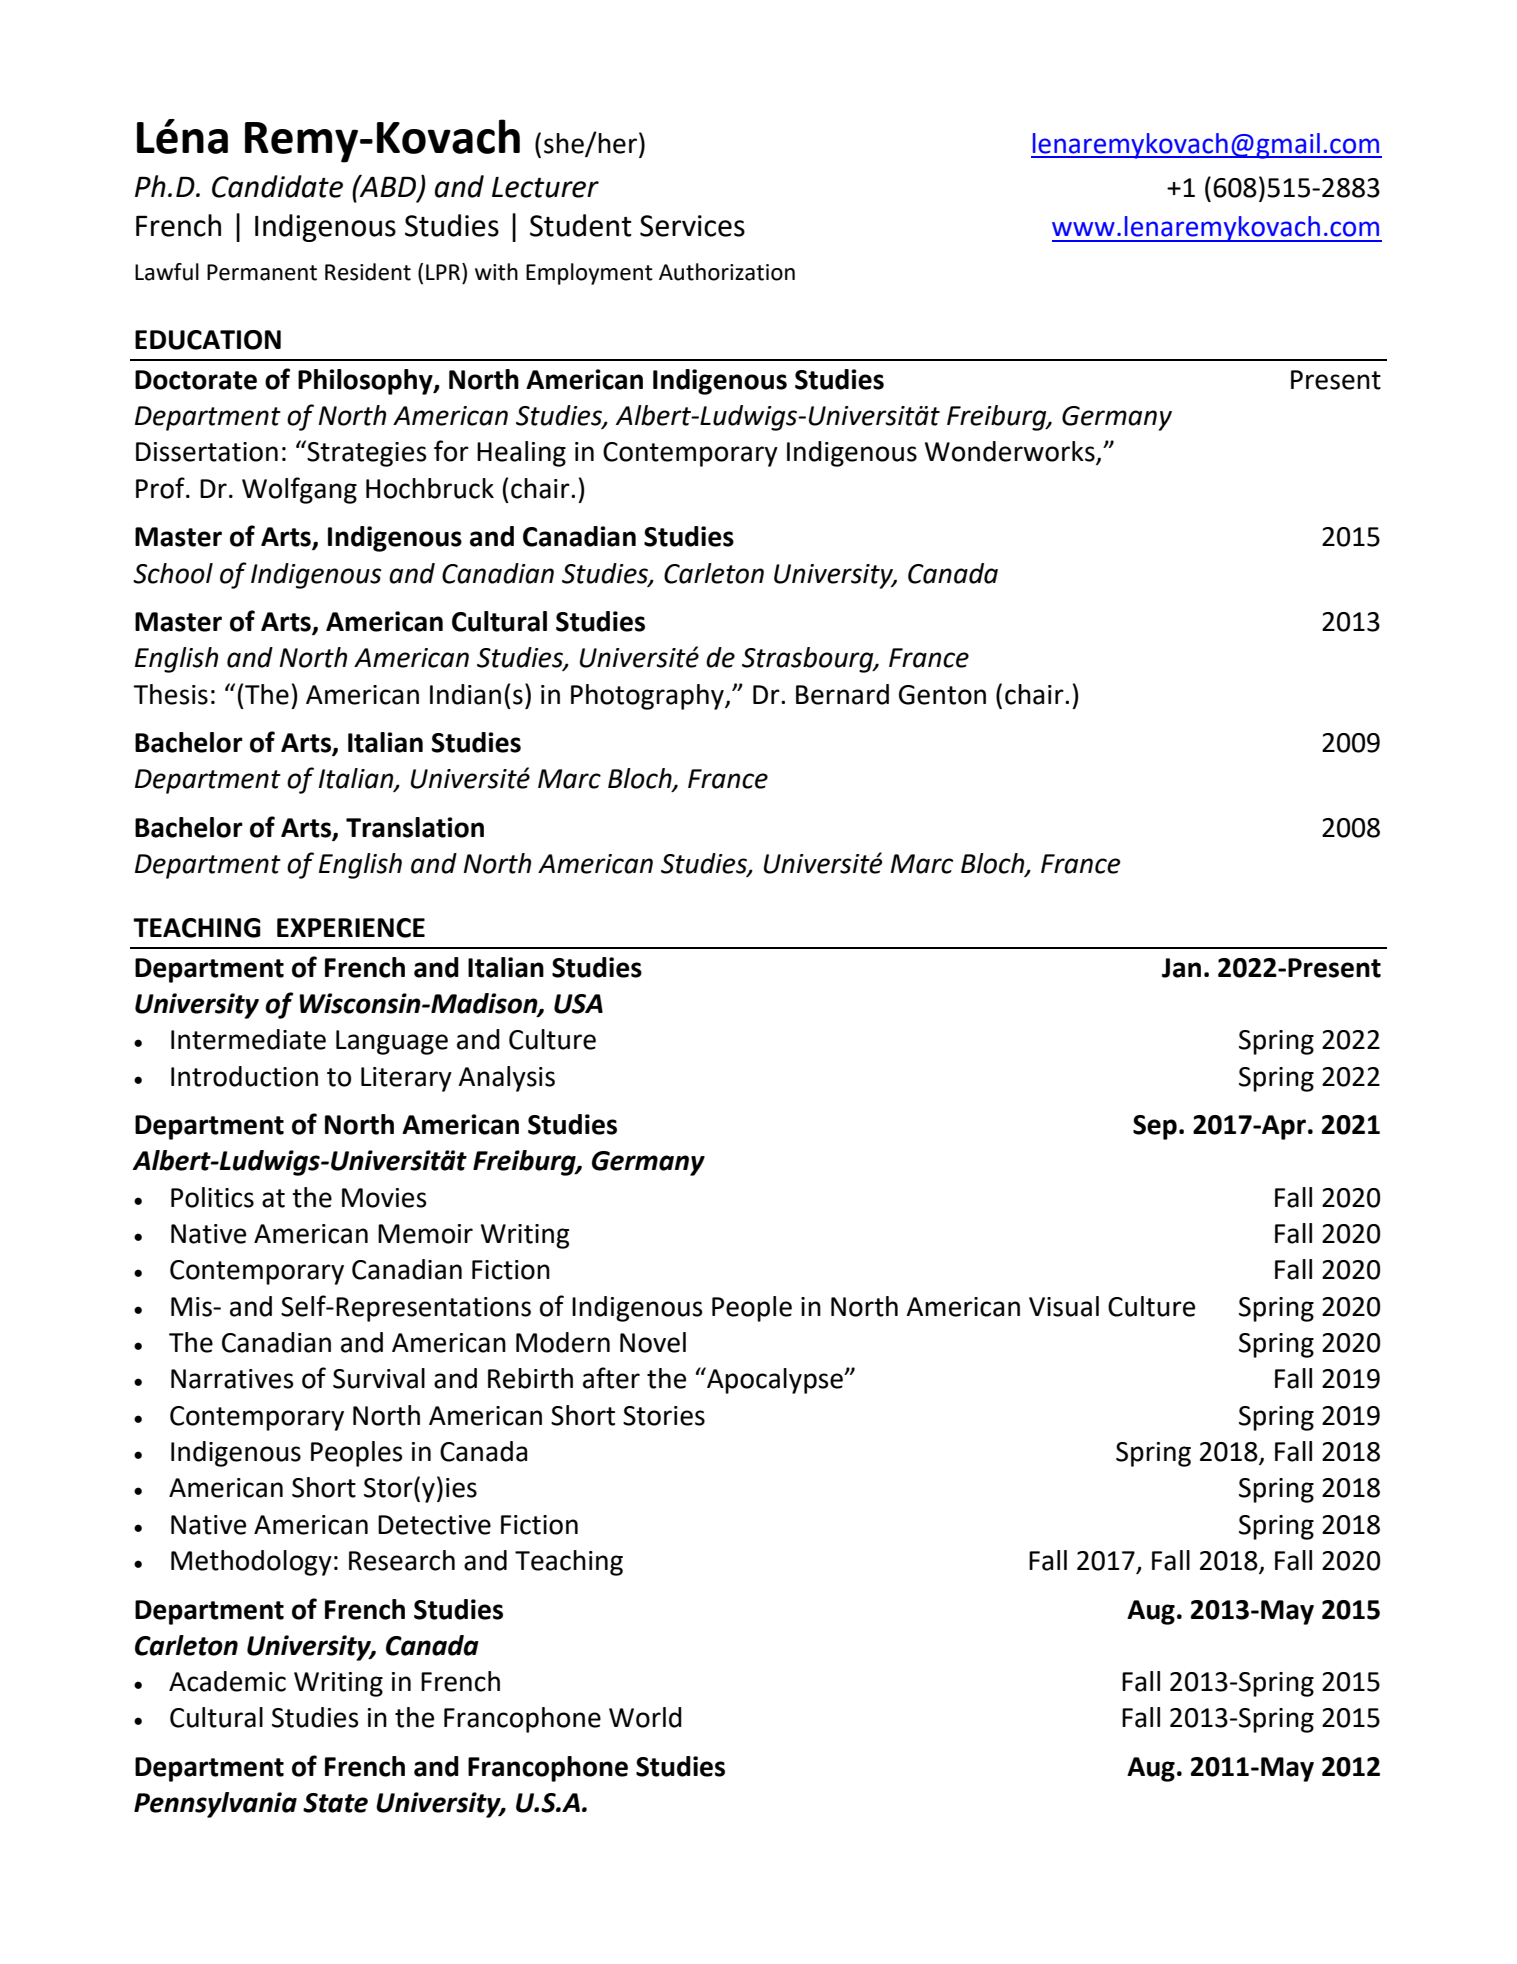  What do you see at coordinates (232, 1379) in the image?
I see `Narratives` at bounding box center [232, 1379].
